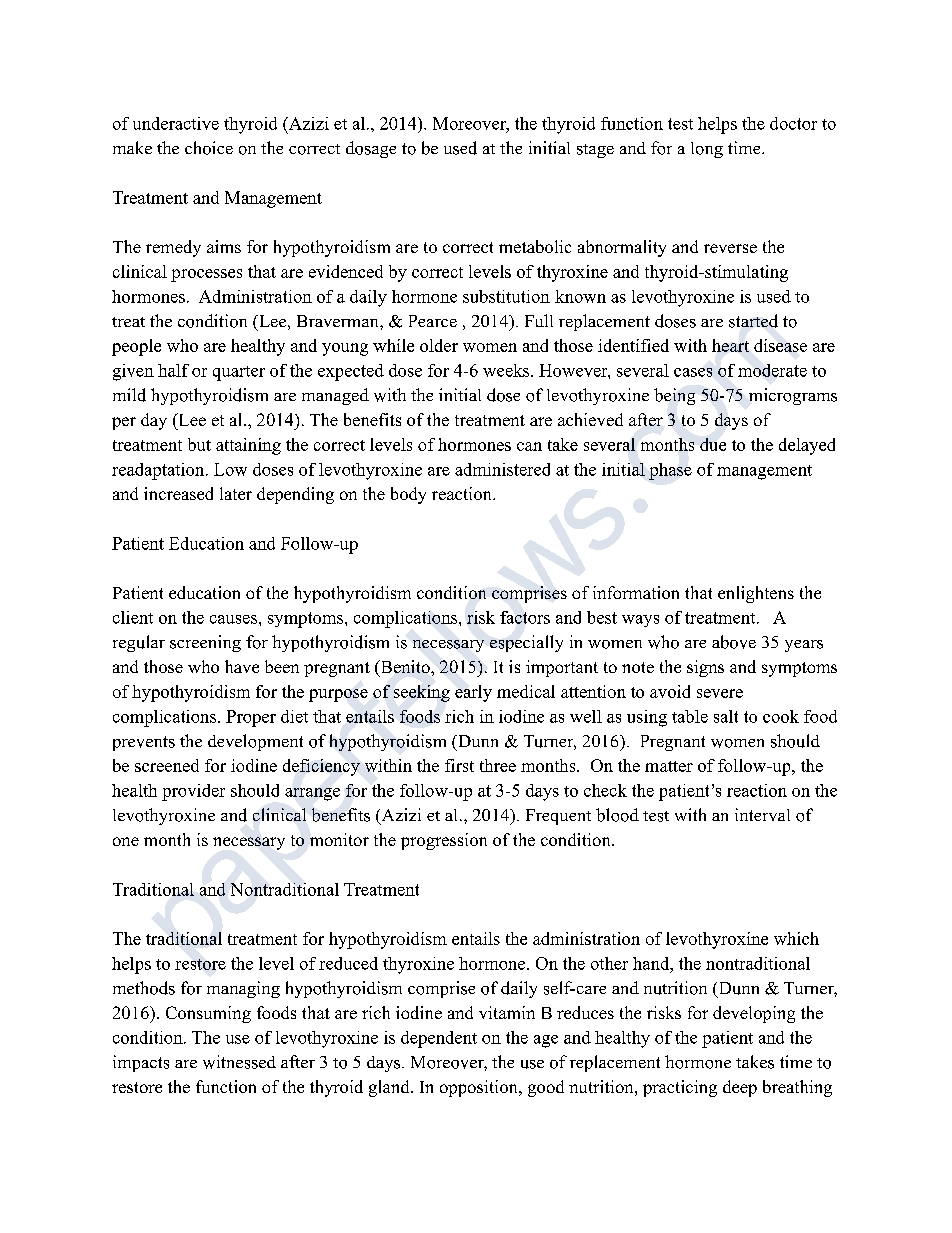 Image resolution: width=952 pixels, height=1233 pixels. Describe the element at coordinates (239, 1062) in the document. I see `witnessed` at that location.
